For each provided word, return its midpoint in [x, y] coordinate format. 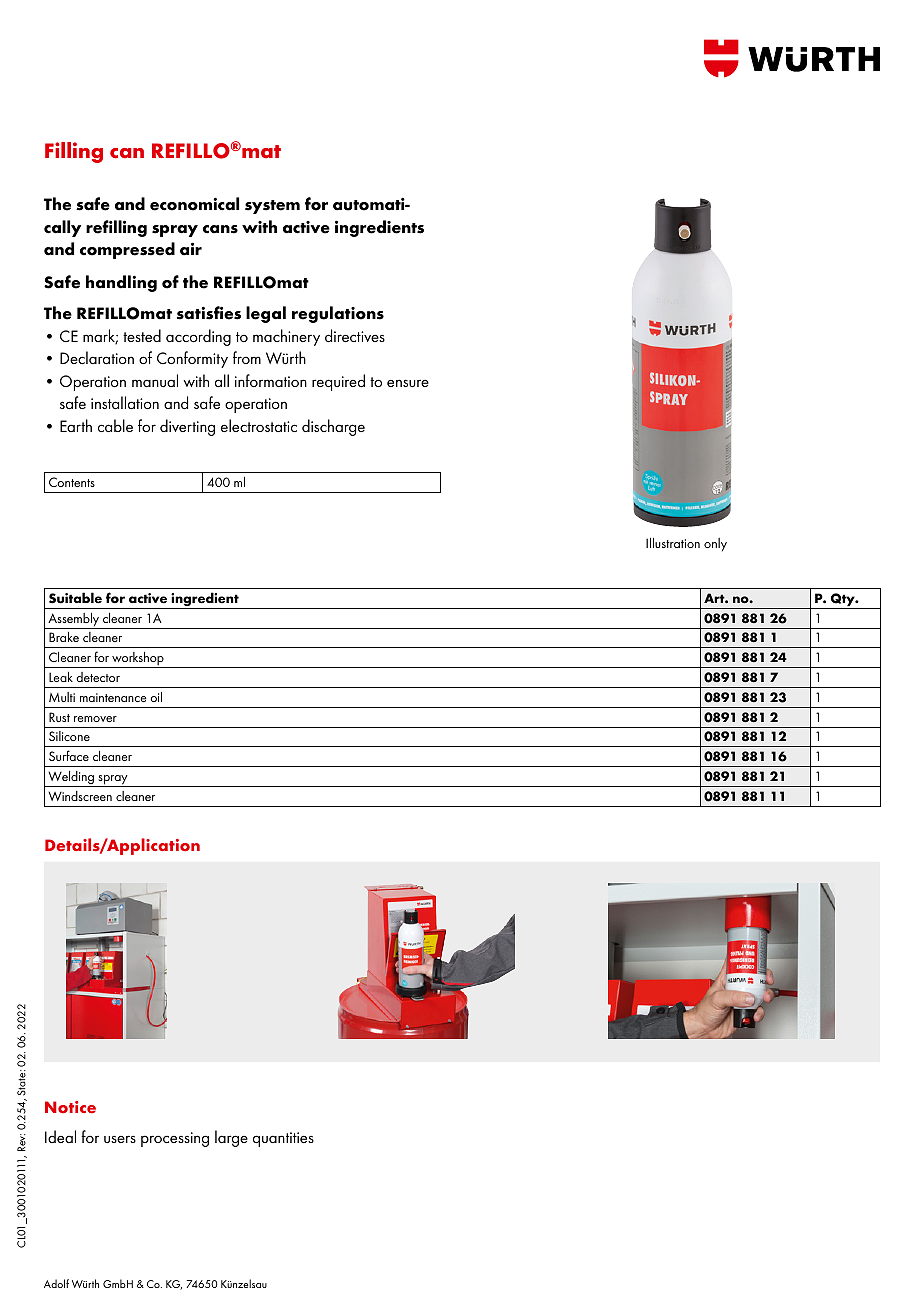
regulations [338, 314]
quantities [283, 1139]
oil [156, 697]
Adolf [56, 1283]
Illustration [673, 543]
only [715, 545]
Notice [70, 1107]
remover [95, 719]
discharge [333, 427]
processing [175, 1139]
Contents [72, 482]
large [231, 1138]
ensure [408, 383]
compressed [127, 250]
